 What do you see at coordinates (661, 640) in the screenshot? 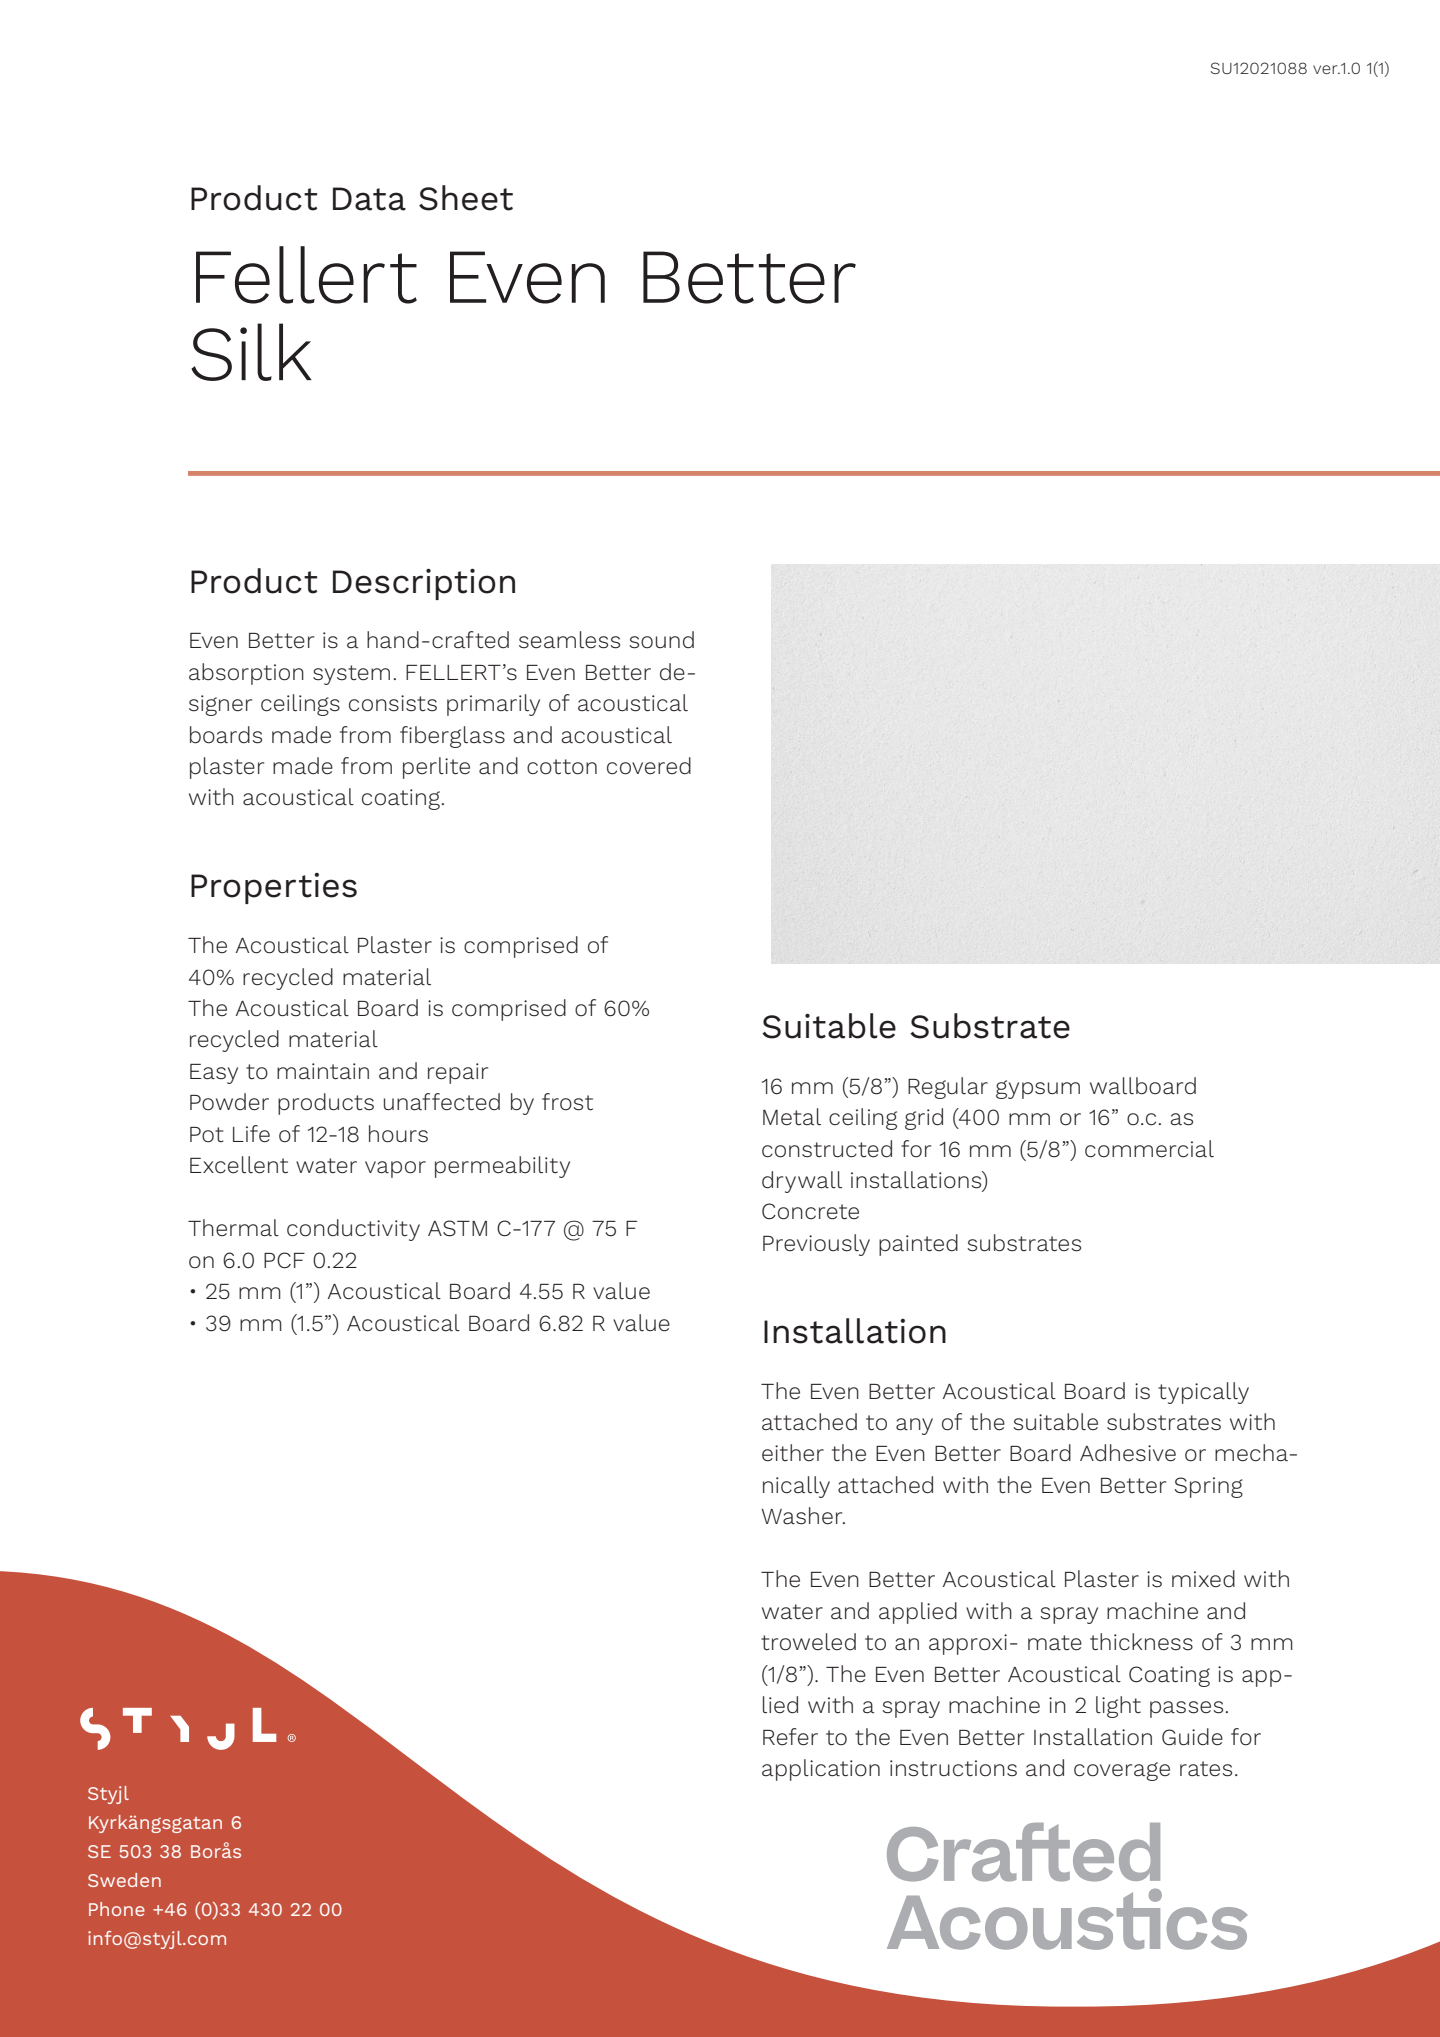
I see `sound` at bounding box center [661, 640].
